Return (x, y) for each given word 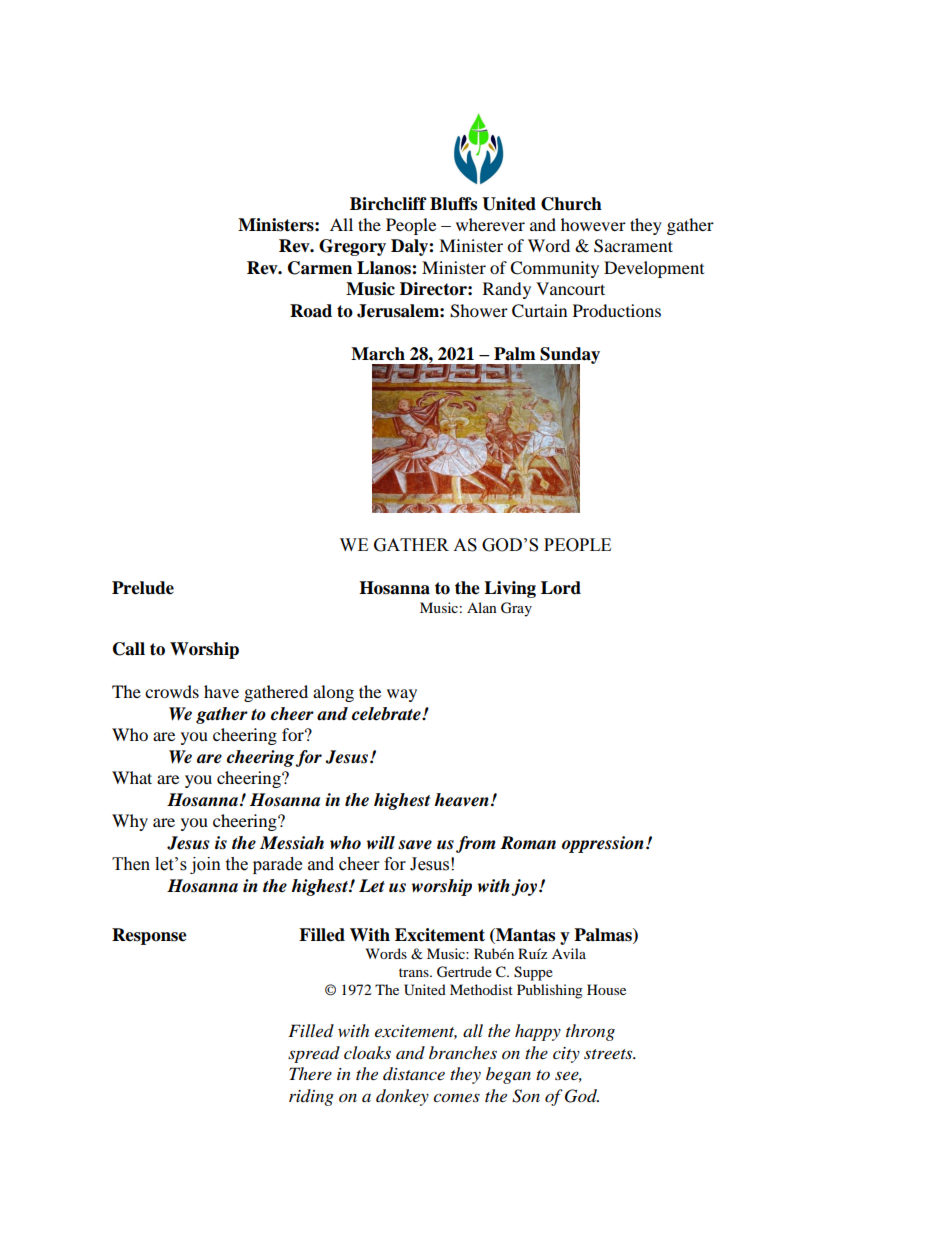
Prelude (143, 588)
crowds (172, 691)
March (378, 354)
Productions (617, 310)
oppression (603, 844)
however (593, 224)
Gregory (352, 247)
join (205, 865)
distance (414, 1074)
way (402, 695)
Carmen (320, 268)
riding (311, 1097)
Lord (561, 588)
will (381, 842)
